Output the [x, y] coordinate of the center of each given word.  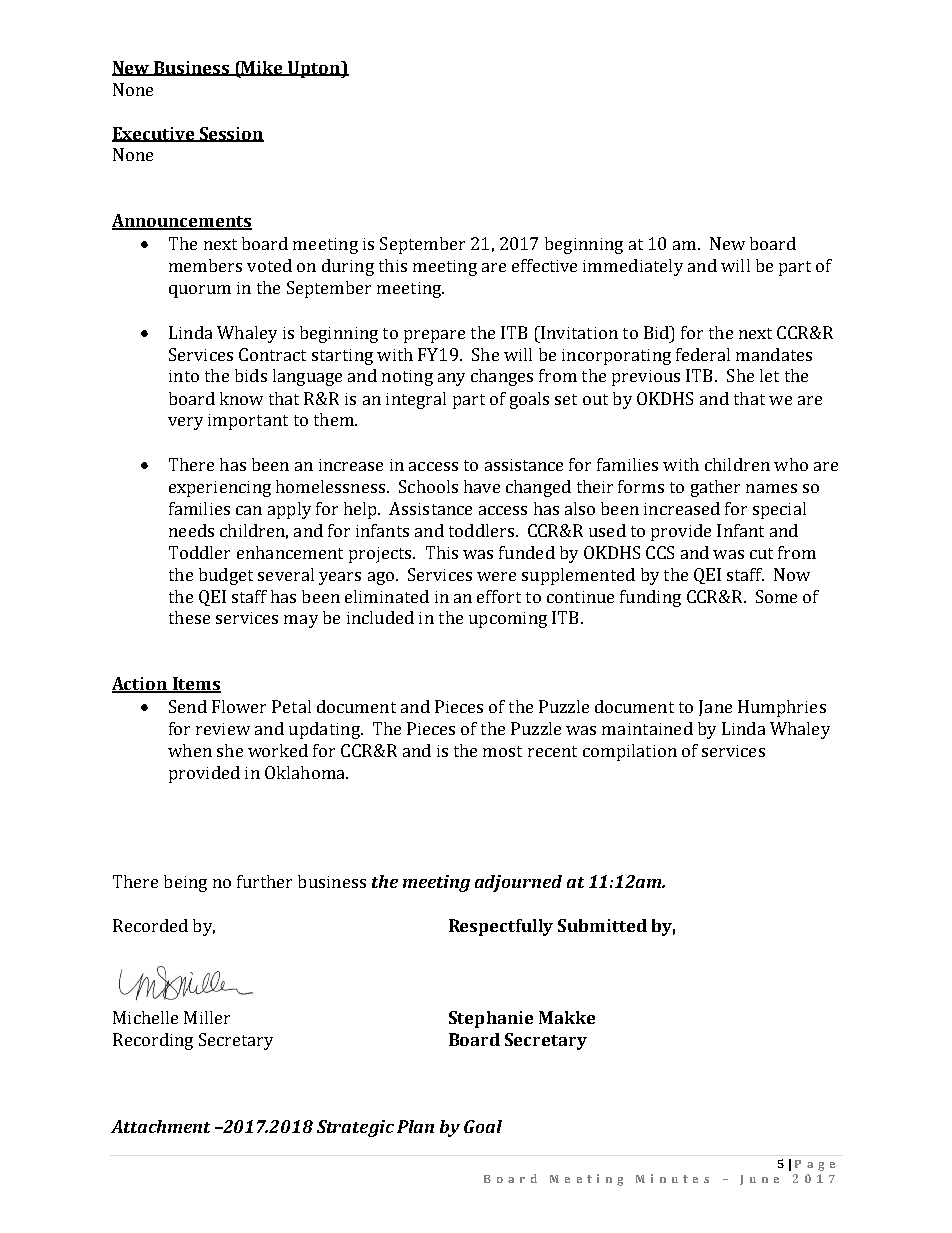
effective [544, 265]
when [190, 750]
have [482, 486]
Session [230, 134]
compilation [630, 752]
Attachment [160, 1126]
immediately [633, 267]
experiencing [220, 489]
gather [715, 488]
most [502, 751]
